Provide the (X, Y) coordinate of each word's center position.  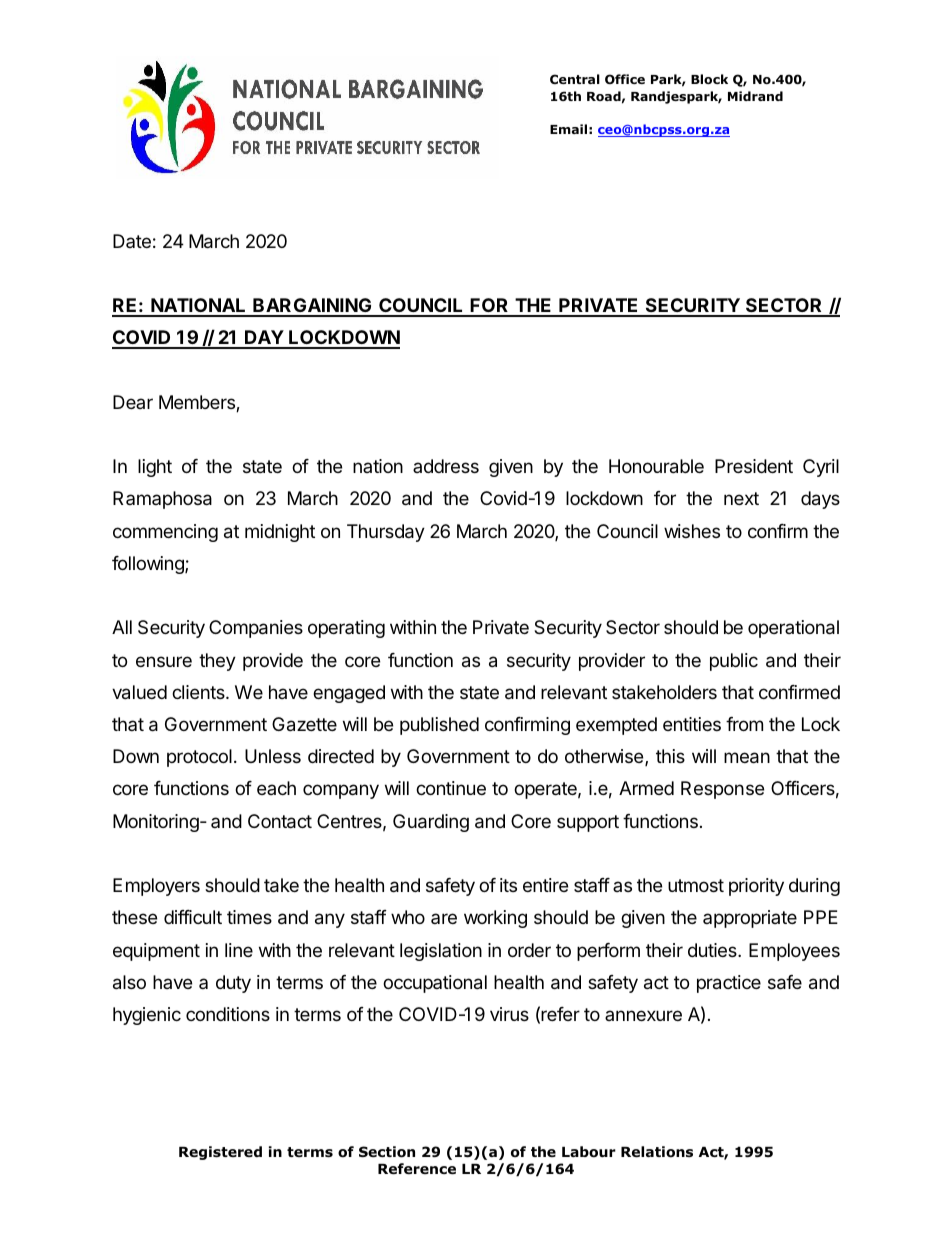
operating (346, 629)
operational (793, 629)
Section (387, 1152)
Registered (220, 1153)
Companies (256, 629)
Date (132, 241)
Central (575, 79)
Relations (657, 1152)
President (754, 466)
